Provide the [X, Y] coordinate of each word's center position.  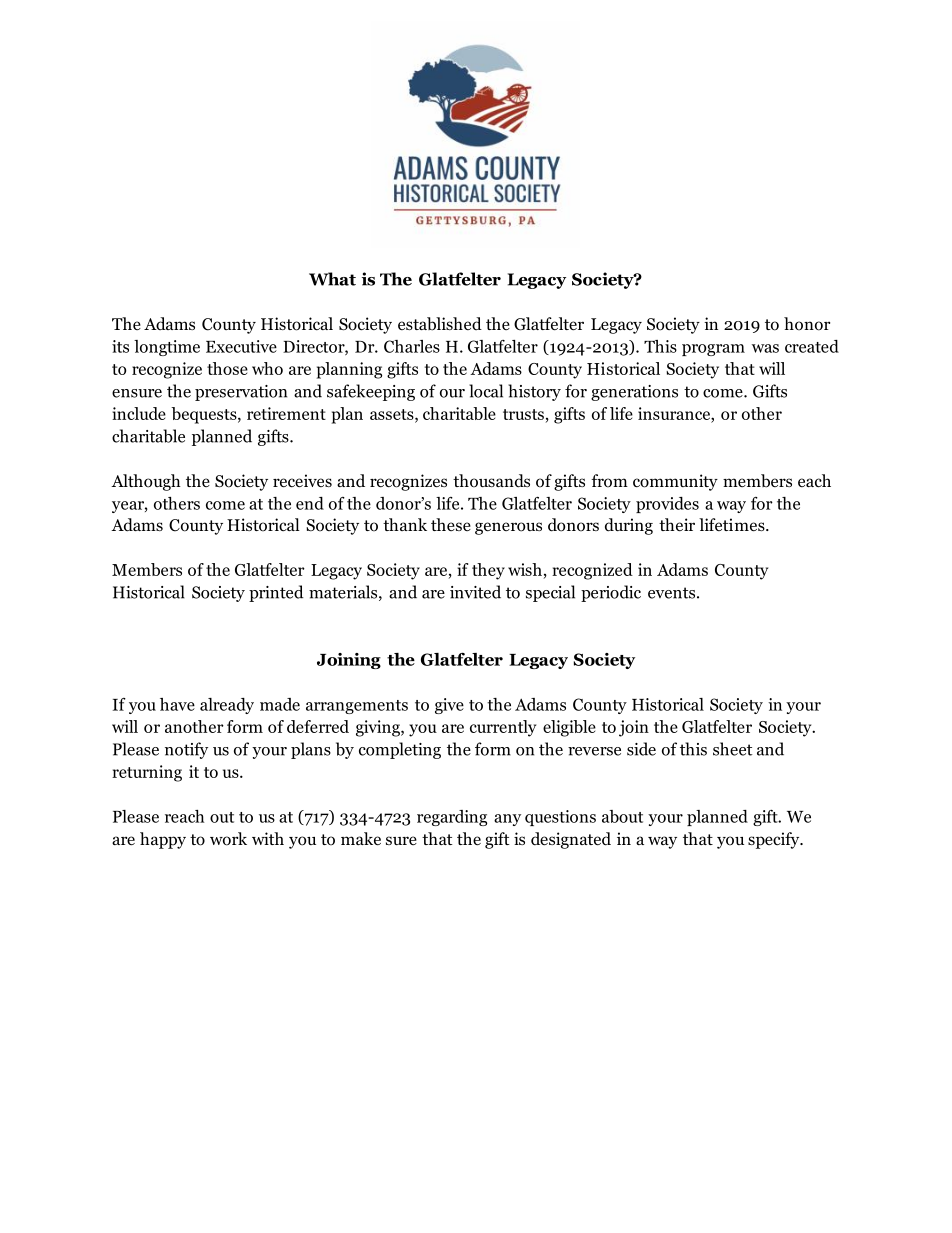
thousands [491, 481]
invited [475, 592]
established [440, 324]
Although [146, 482]
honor [807, 324]
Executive [241, 346]
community [675, 482]
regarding [452, 818]
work [228, 839]
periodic [611, 593]
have [177, 704]
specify [775, 840]
